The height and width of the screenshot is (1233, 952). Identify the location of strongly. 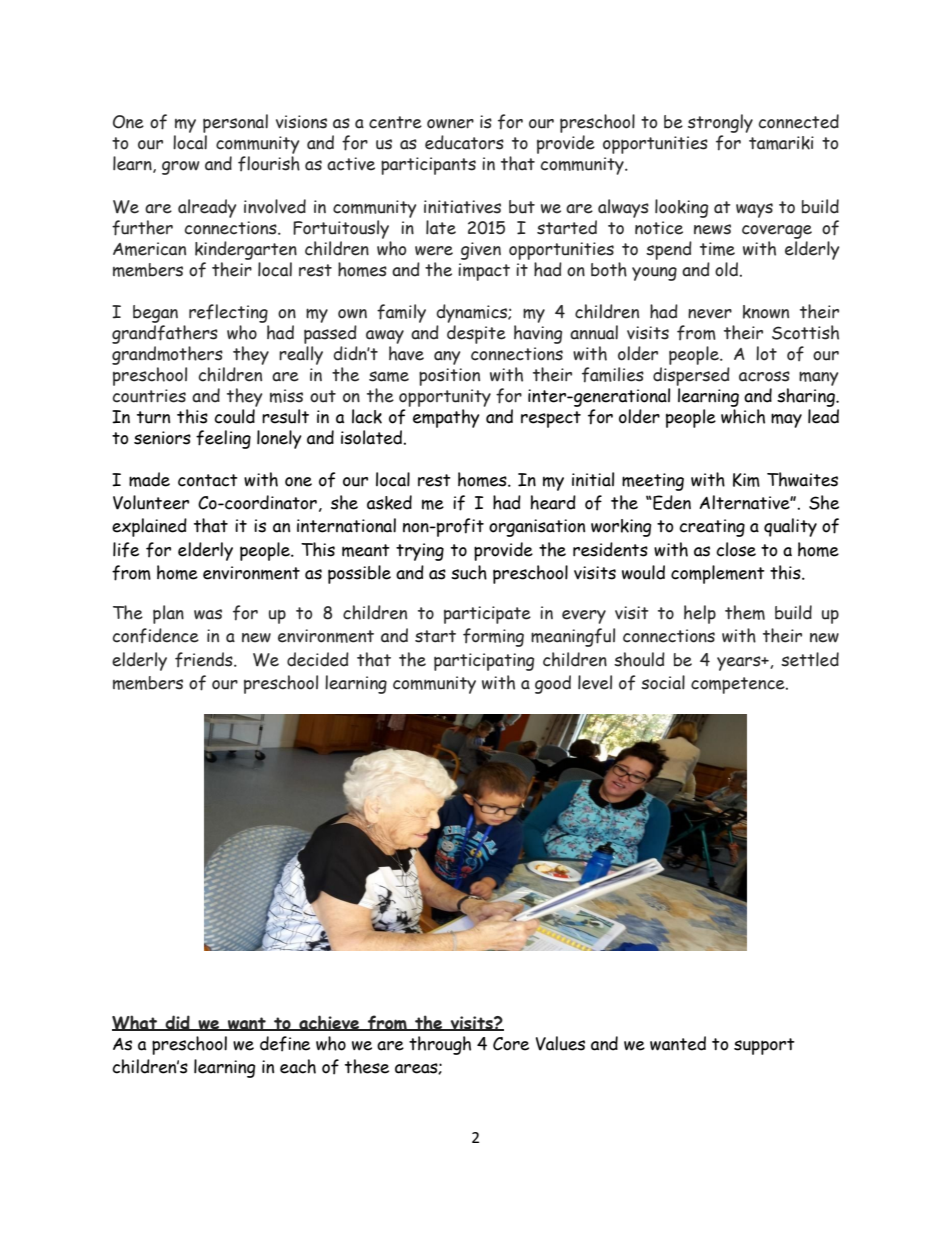
(720, 125).
